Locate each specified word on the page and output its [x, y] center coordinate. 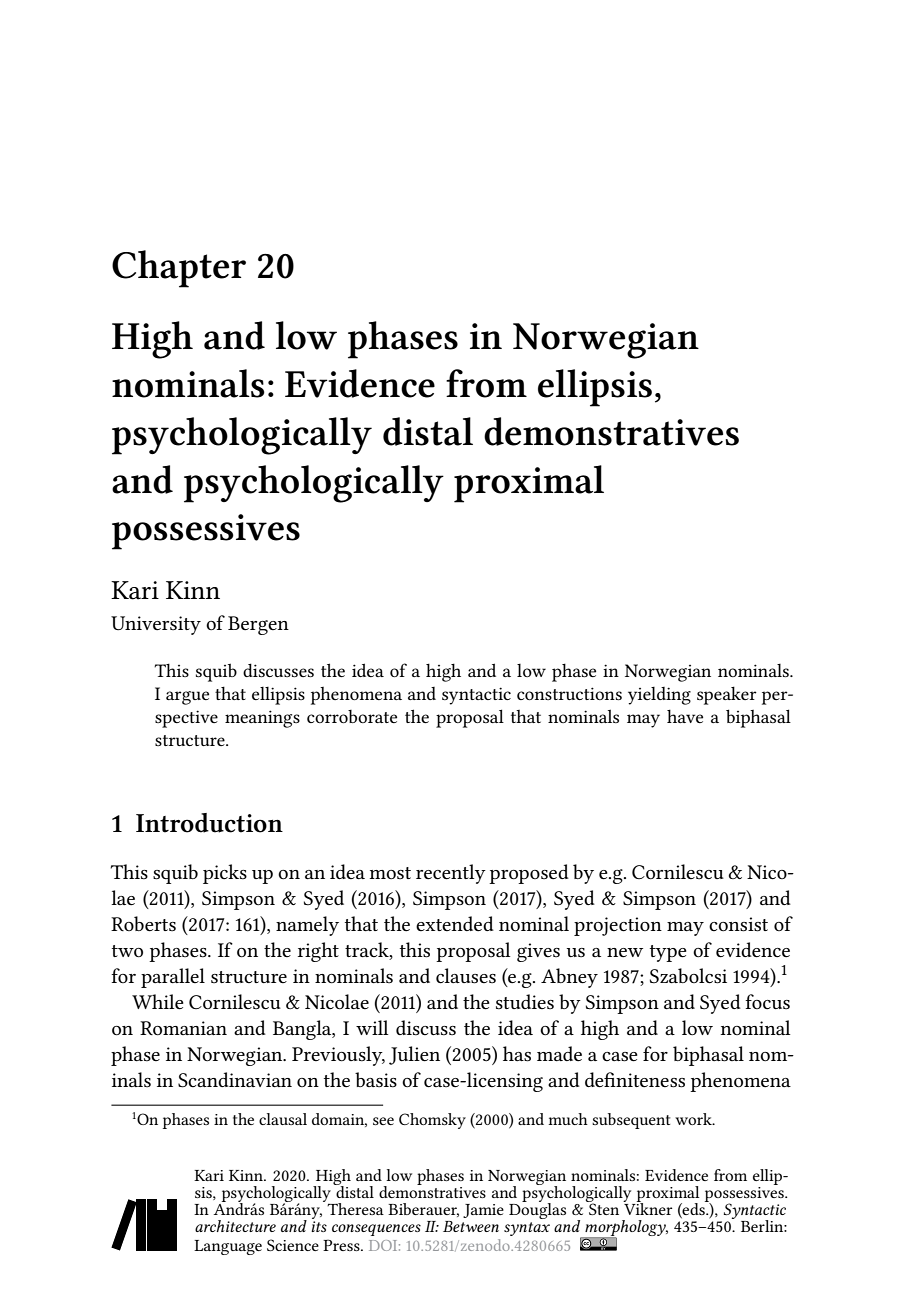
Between [471, 1226]
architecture [235, 1226]
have [685, 716]
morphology [625, 1229]
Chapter [179, 269]
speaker [727, 695]
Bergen [258, 625]
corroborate [352, 716]
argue [187, 698]
